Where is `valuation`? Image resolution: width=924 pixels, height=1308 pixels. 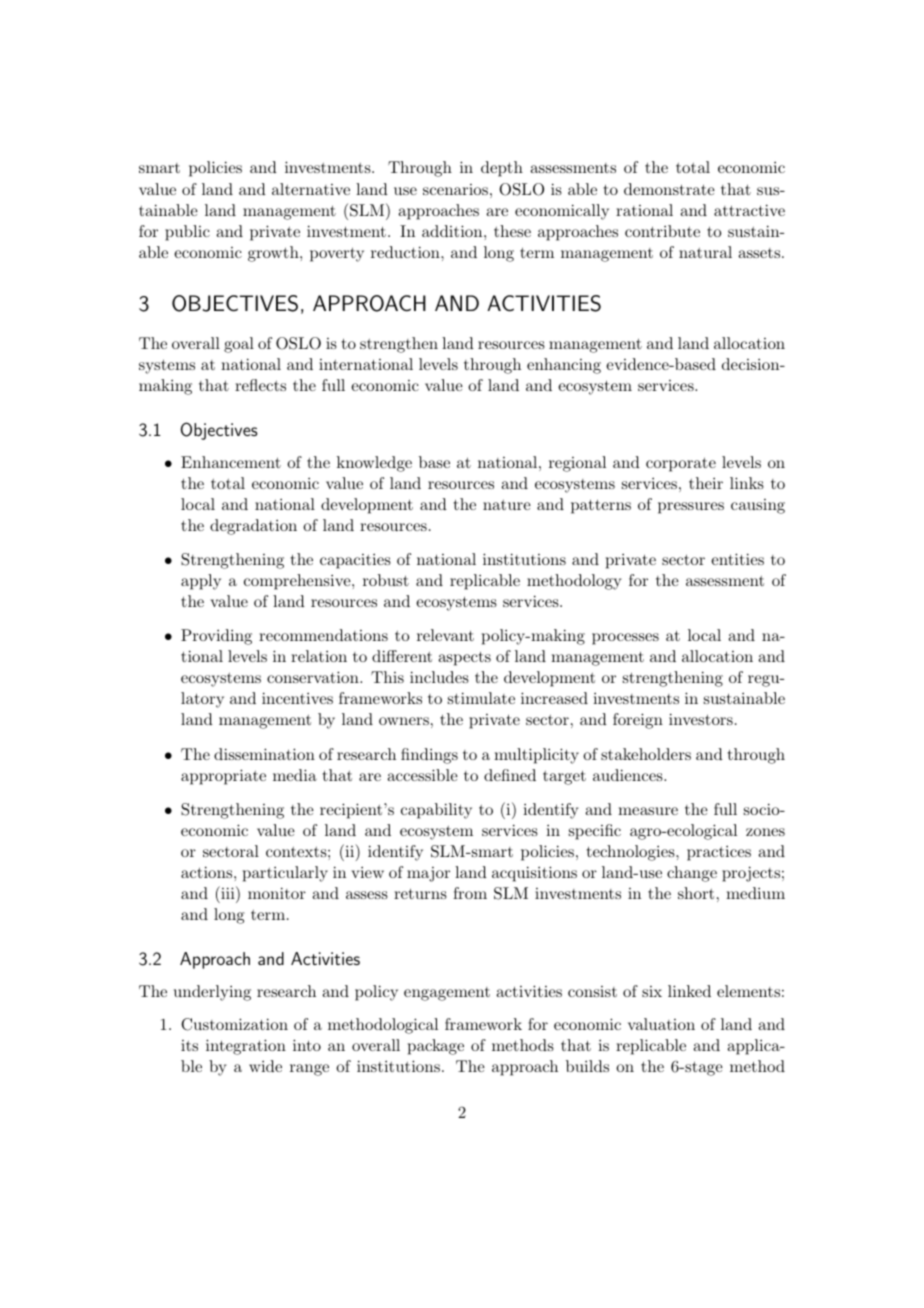 valuation is located at coordinates (661, 1024).
